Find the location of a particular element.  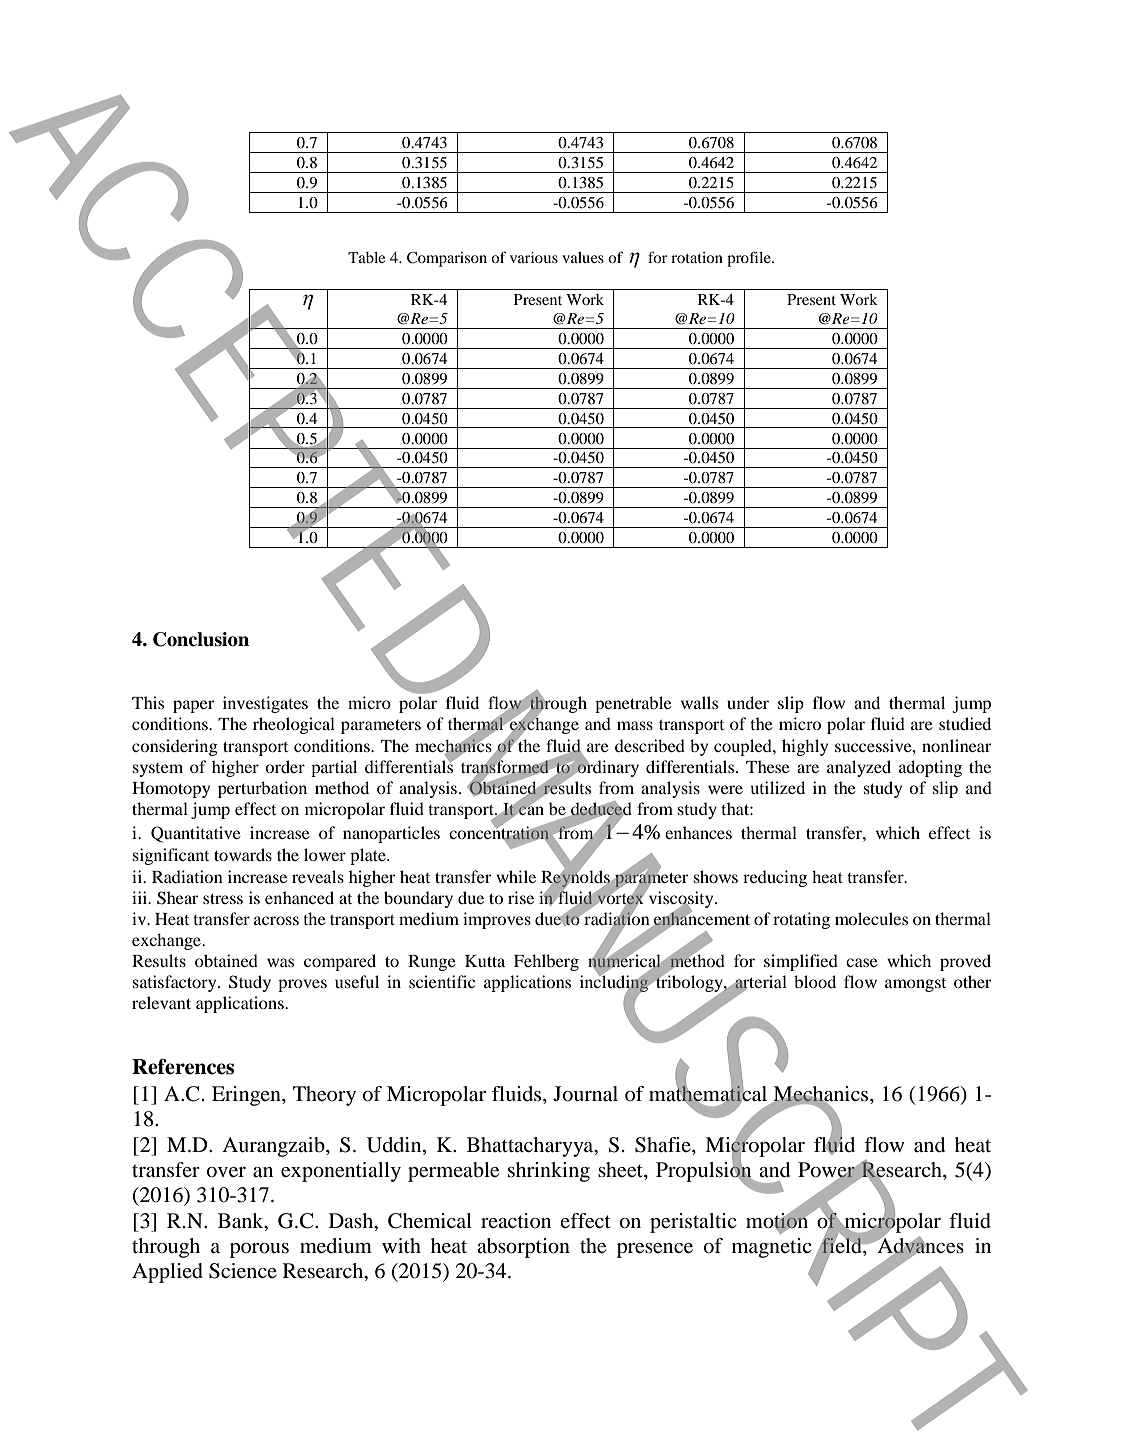

porous is located at coordinates (259, 1250).
